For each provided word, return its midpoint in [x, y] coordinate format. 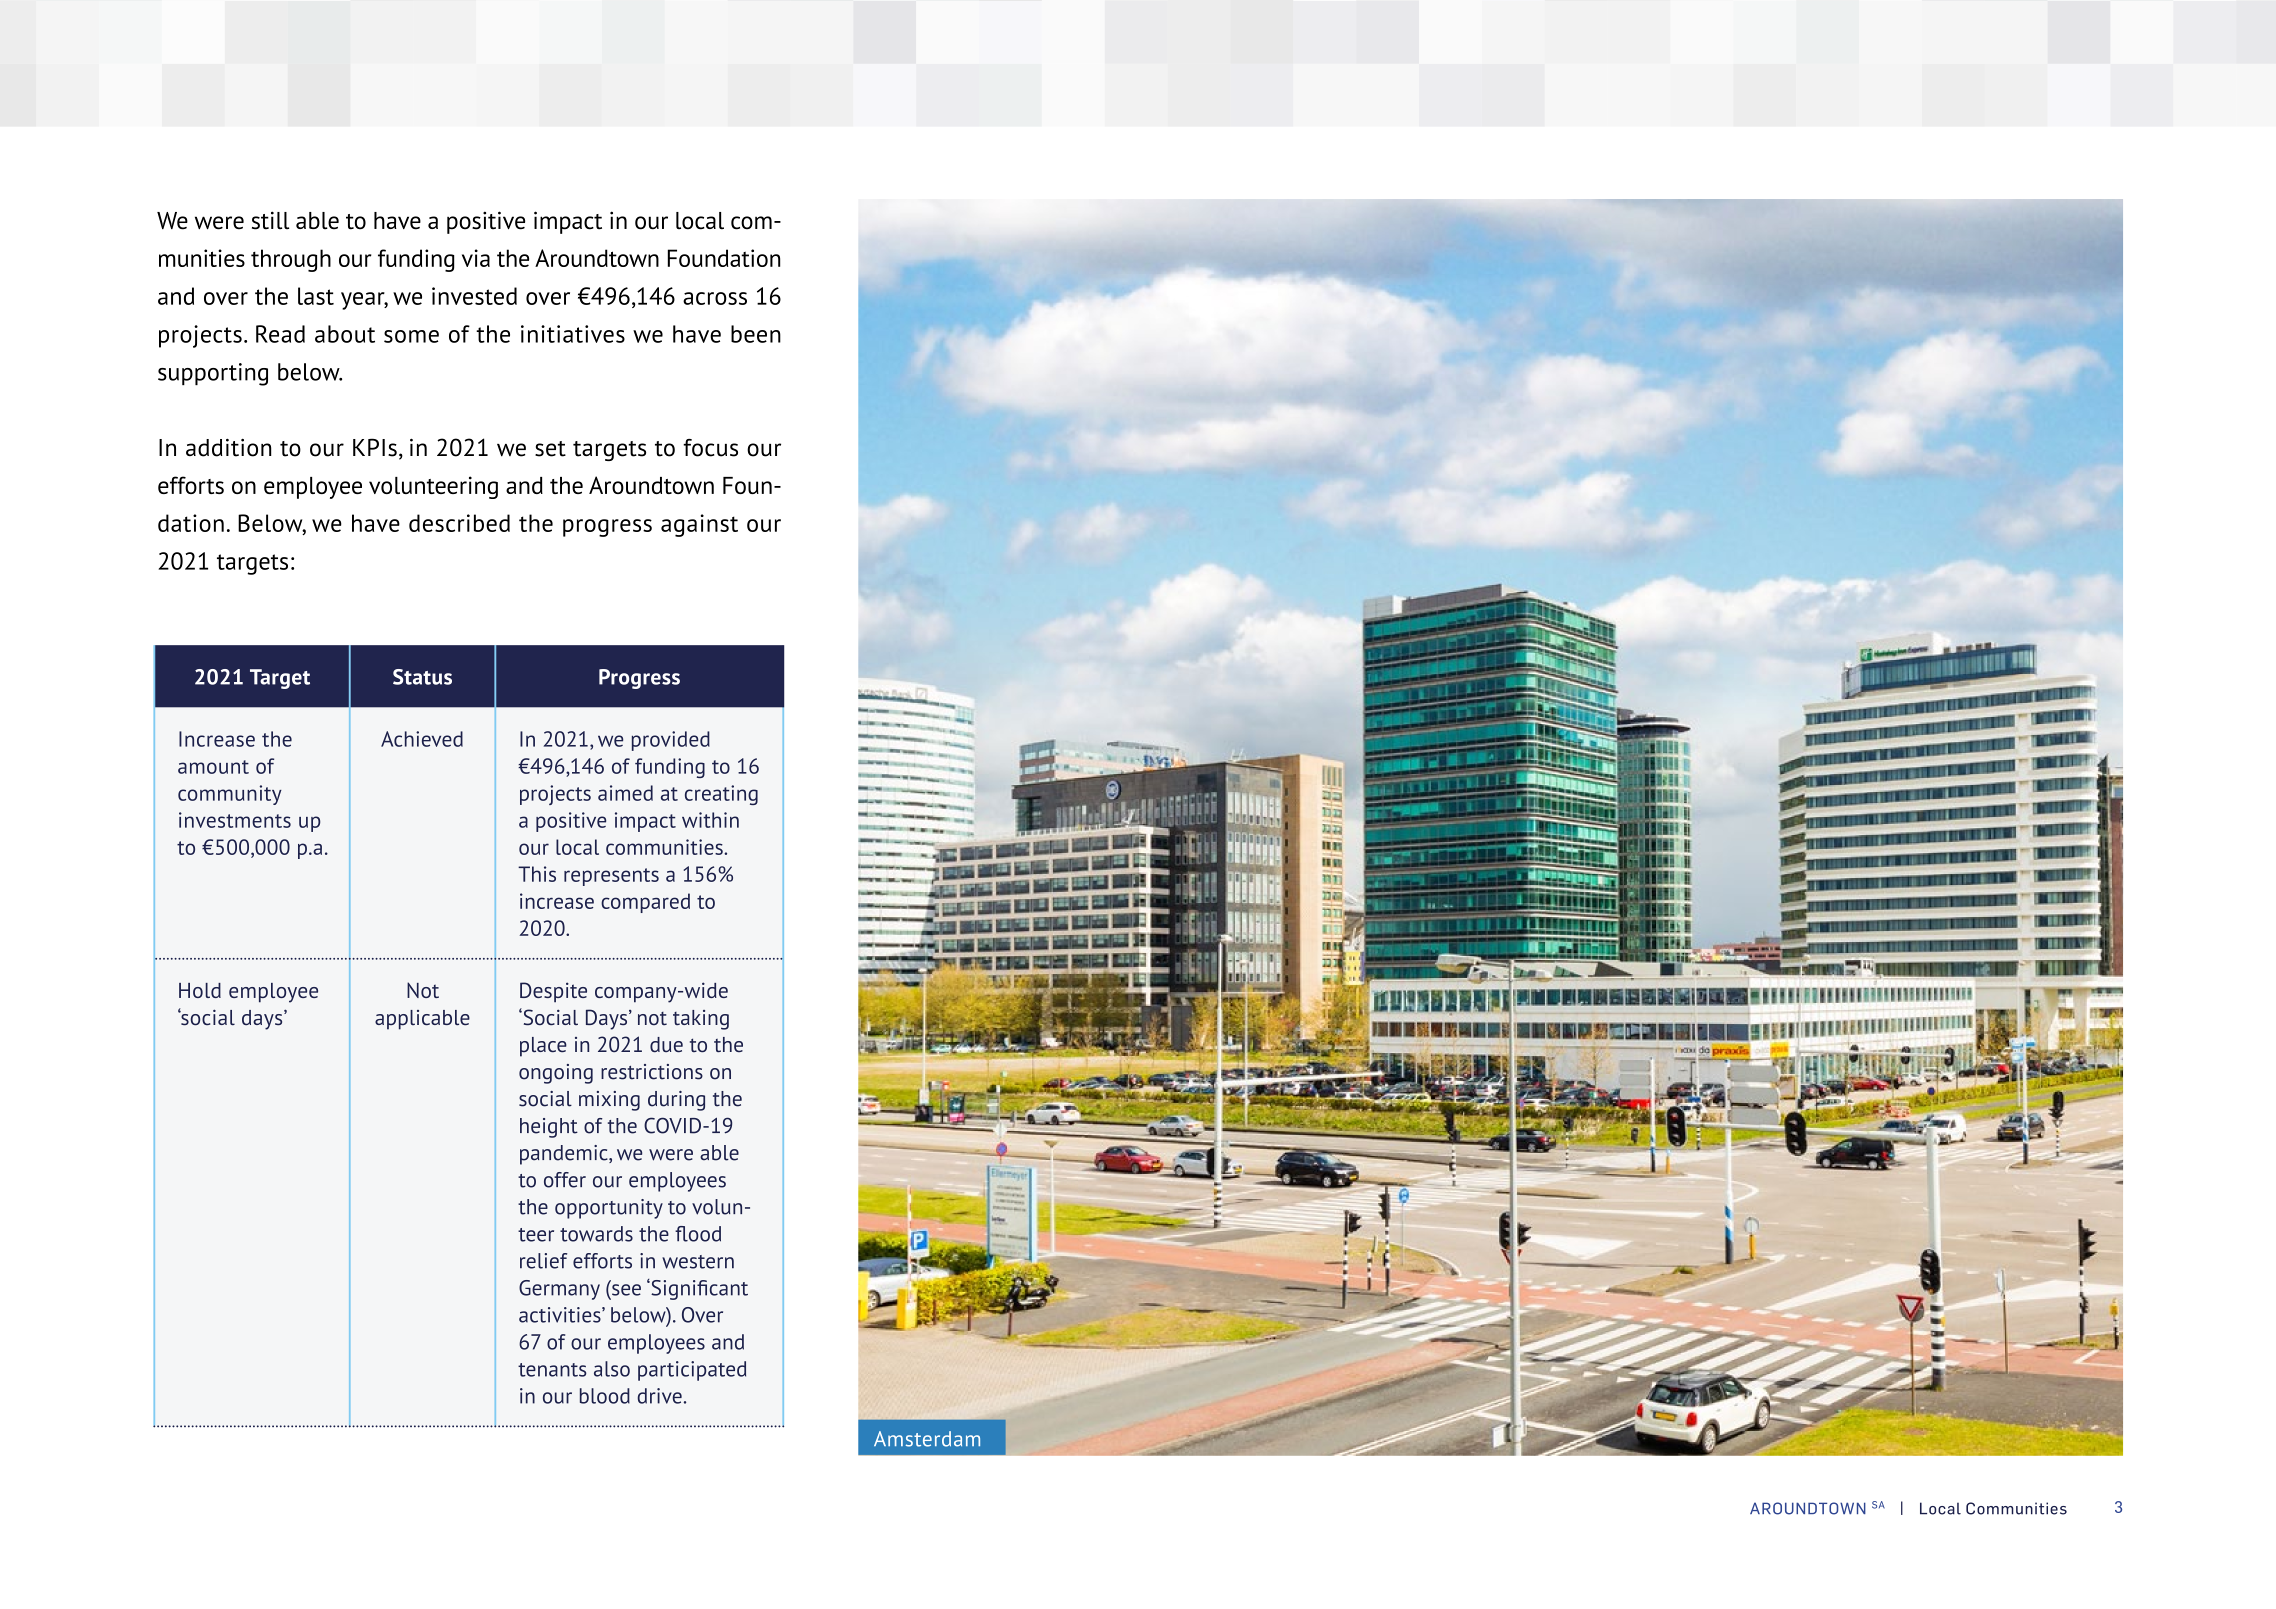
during [676, 1101]
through [291, 260]
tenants [552, 1370]
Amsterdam [927, 1439]
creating [721, 795]
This [537, 874]
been [756, 334]
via [476, 258]
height [549, 1128]
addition [229, 448]
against [699, 525]
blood [605, 1396]
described [459, 523]
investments [235, 820]
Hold [200, 990]
